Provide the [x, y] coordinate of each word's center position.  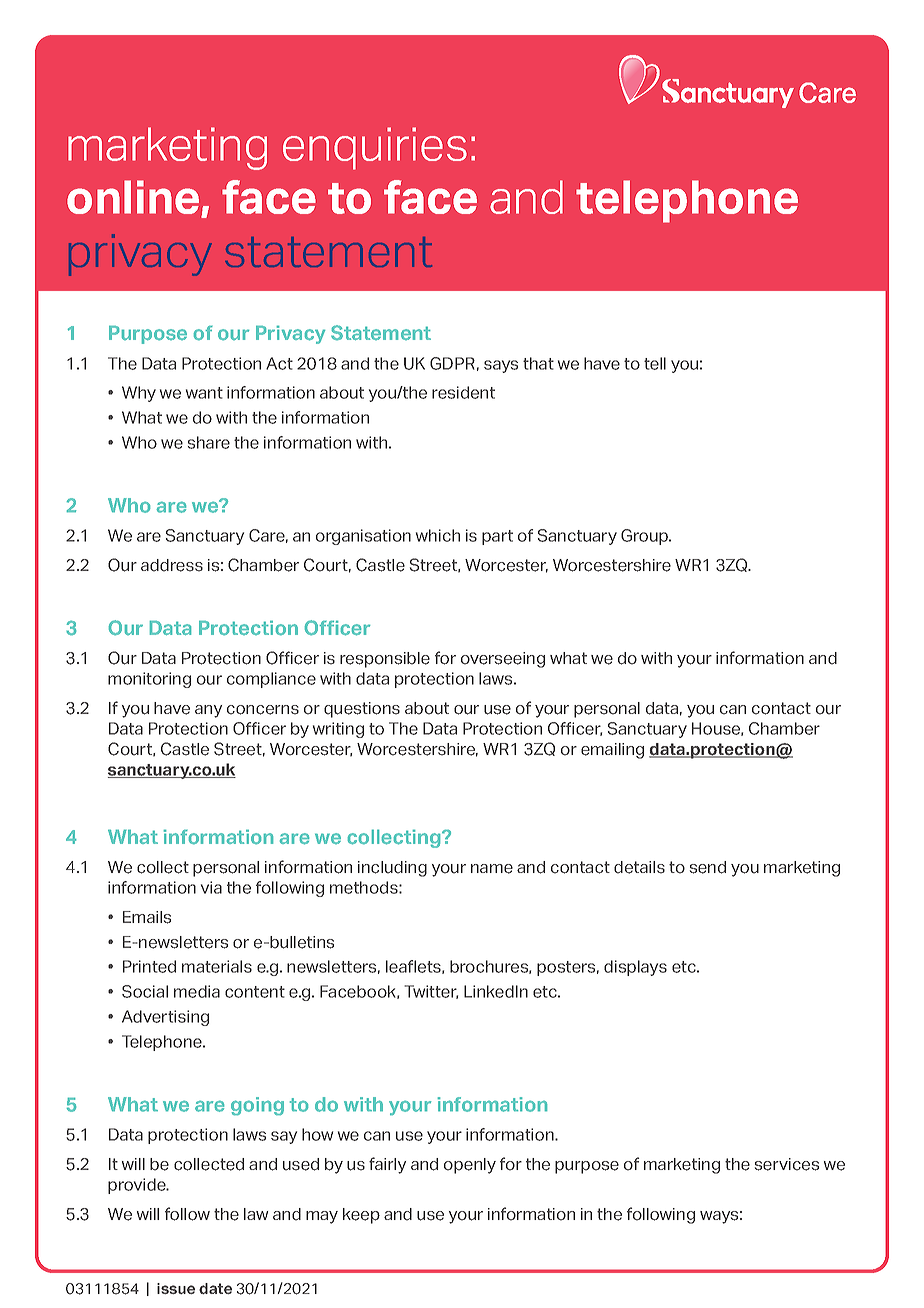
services [787, 1164]
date [215, 1288]
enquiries [375, 148]
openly [470, 1166]
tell [655, 363]
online [134, 198]
